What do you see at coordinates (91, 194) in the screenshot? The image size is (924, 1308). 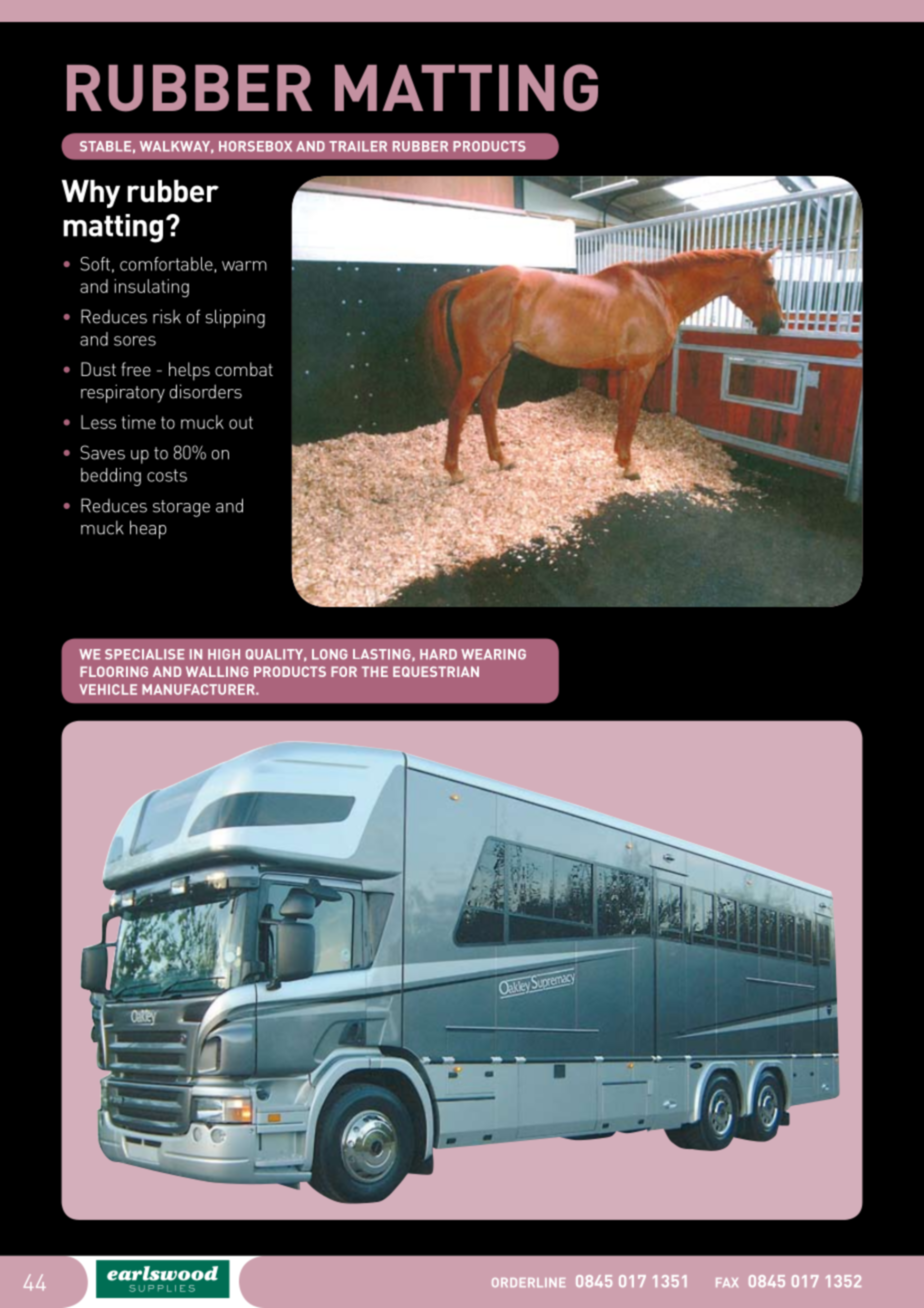 I see `Why` at bounding box center [91, 194].
